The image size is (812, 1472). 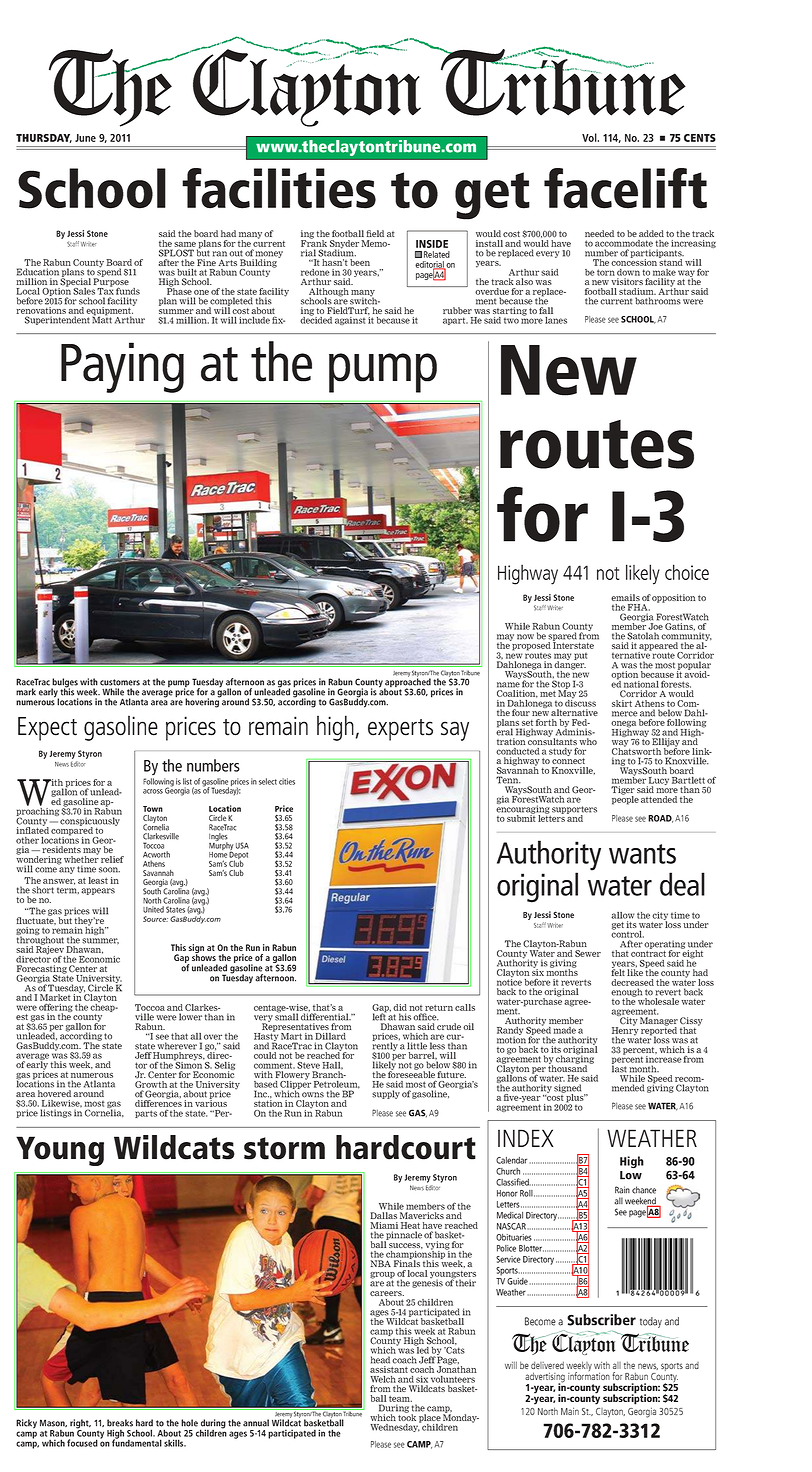 I want to click on information, so click(x=589, y=1375).
